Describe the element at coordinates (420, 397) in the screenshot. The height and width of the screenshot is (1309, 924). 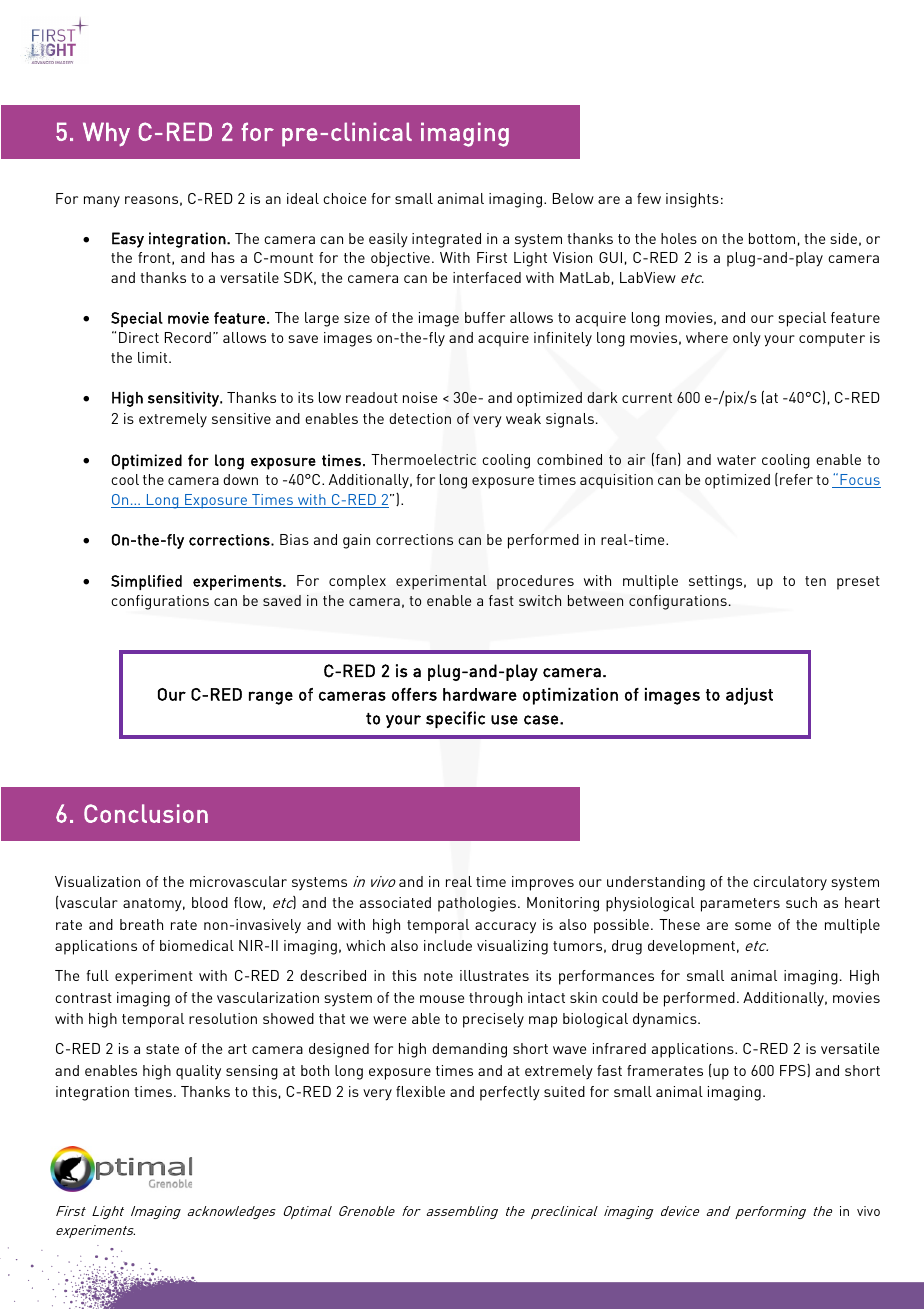
I see `noise` at that location.
